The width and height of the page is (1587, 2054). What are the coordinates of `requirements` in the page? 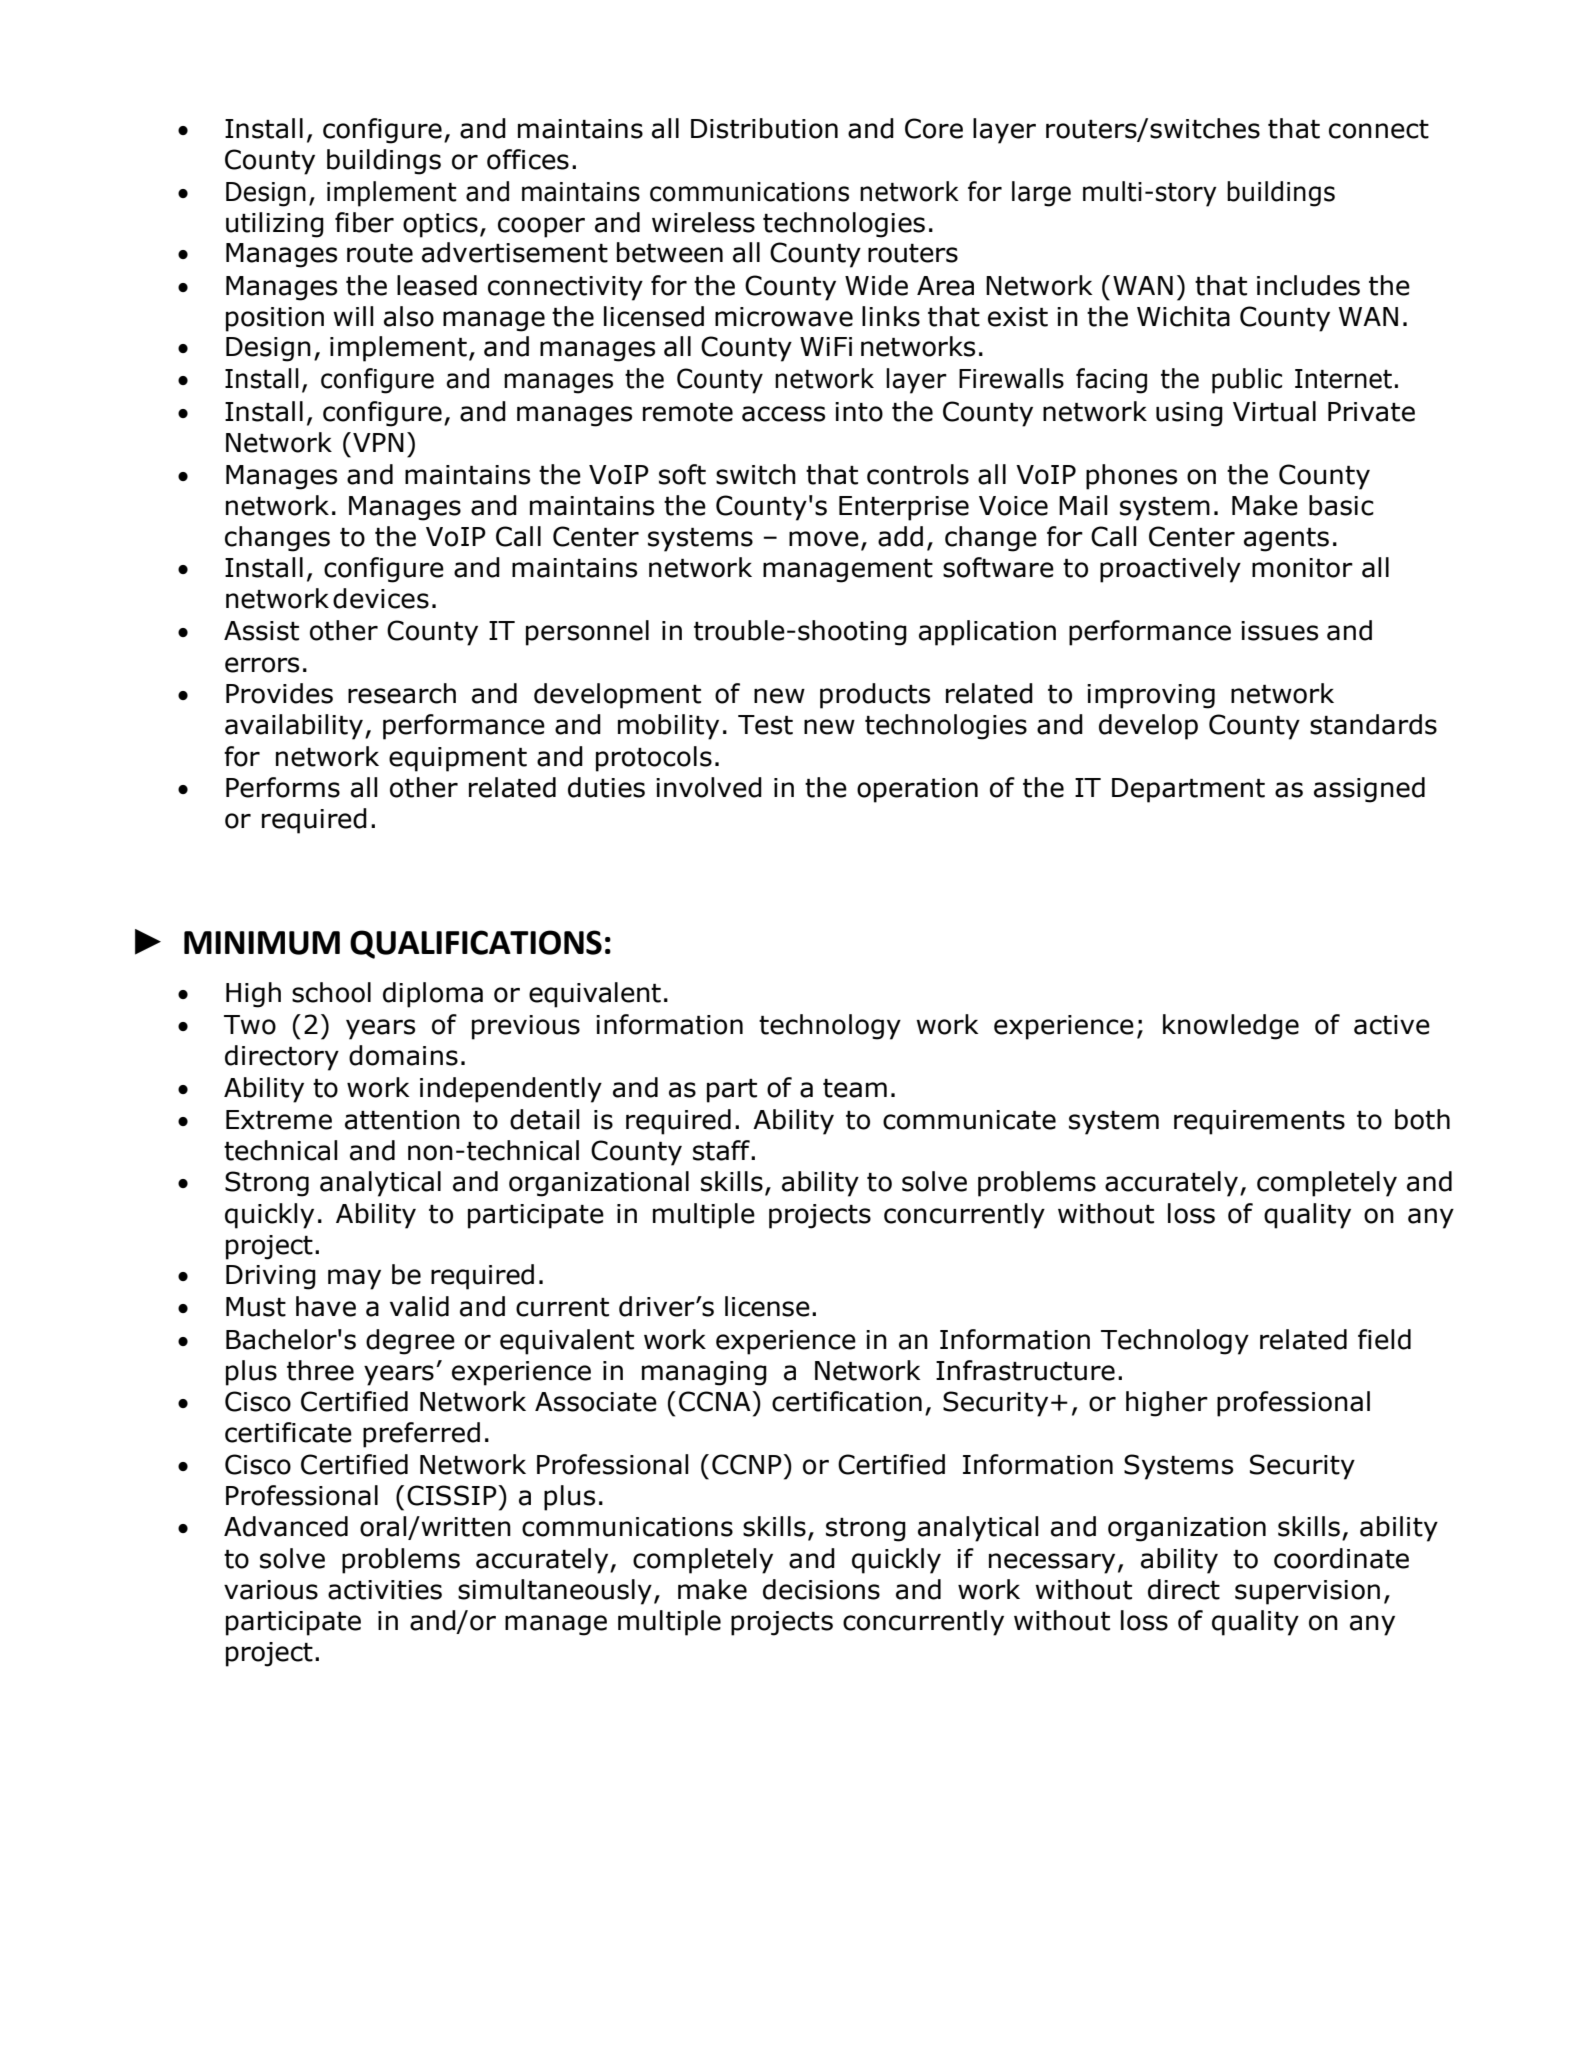 It's located at (1259, 1122).
